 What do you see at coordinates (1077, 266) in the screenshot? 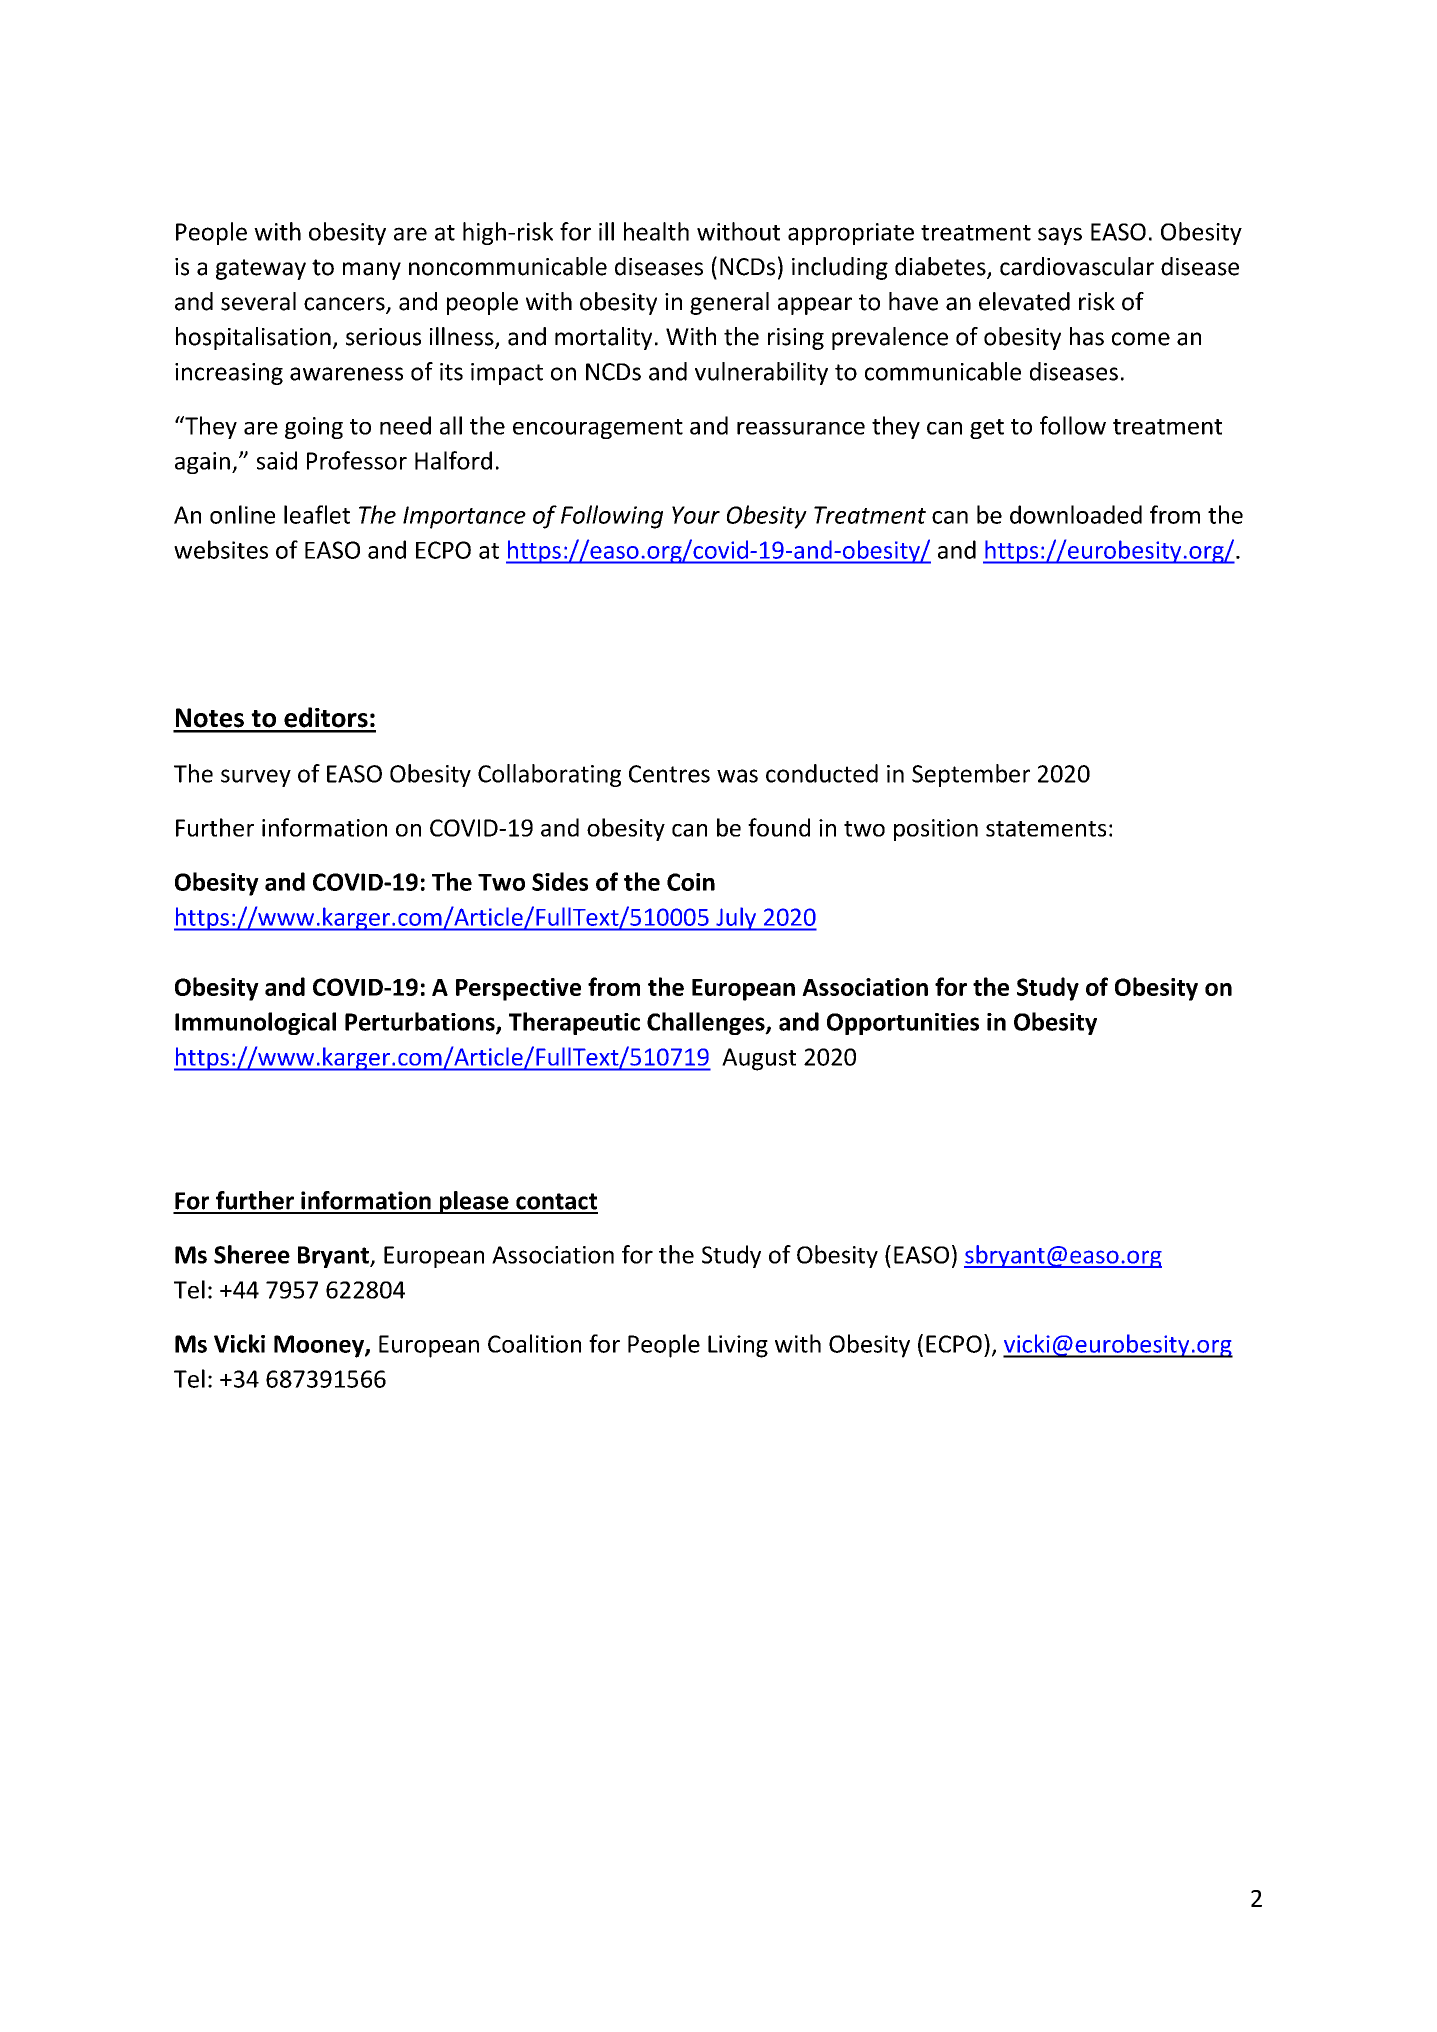
I see `cardiovascular` at bounding box center [1077, 266].
